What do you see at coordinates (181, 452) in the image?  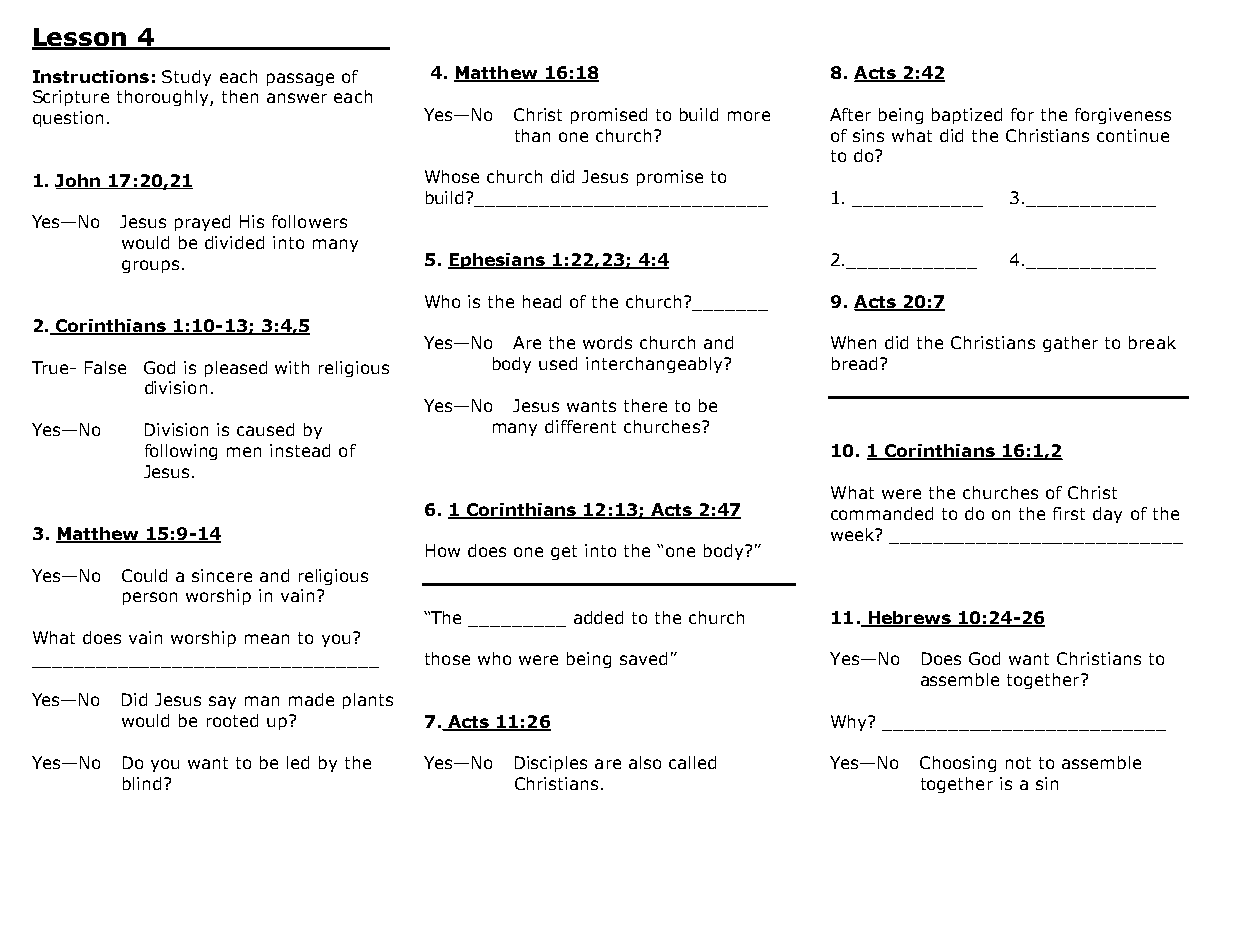 I see `following` at bounding box center [181, 452].
